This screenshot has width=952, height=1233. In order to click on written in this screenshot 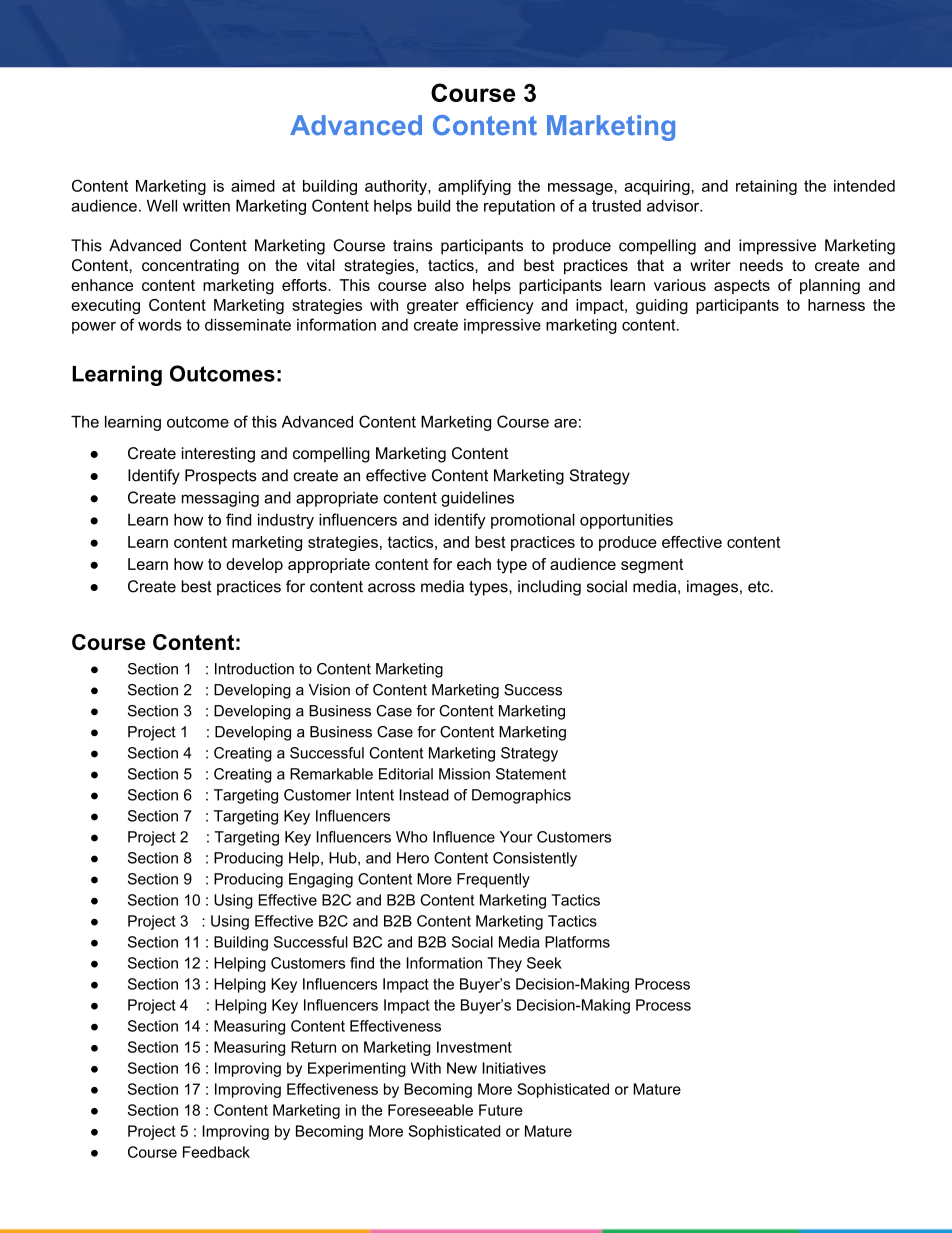, I will do `click(206, 206)`.
